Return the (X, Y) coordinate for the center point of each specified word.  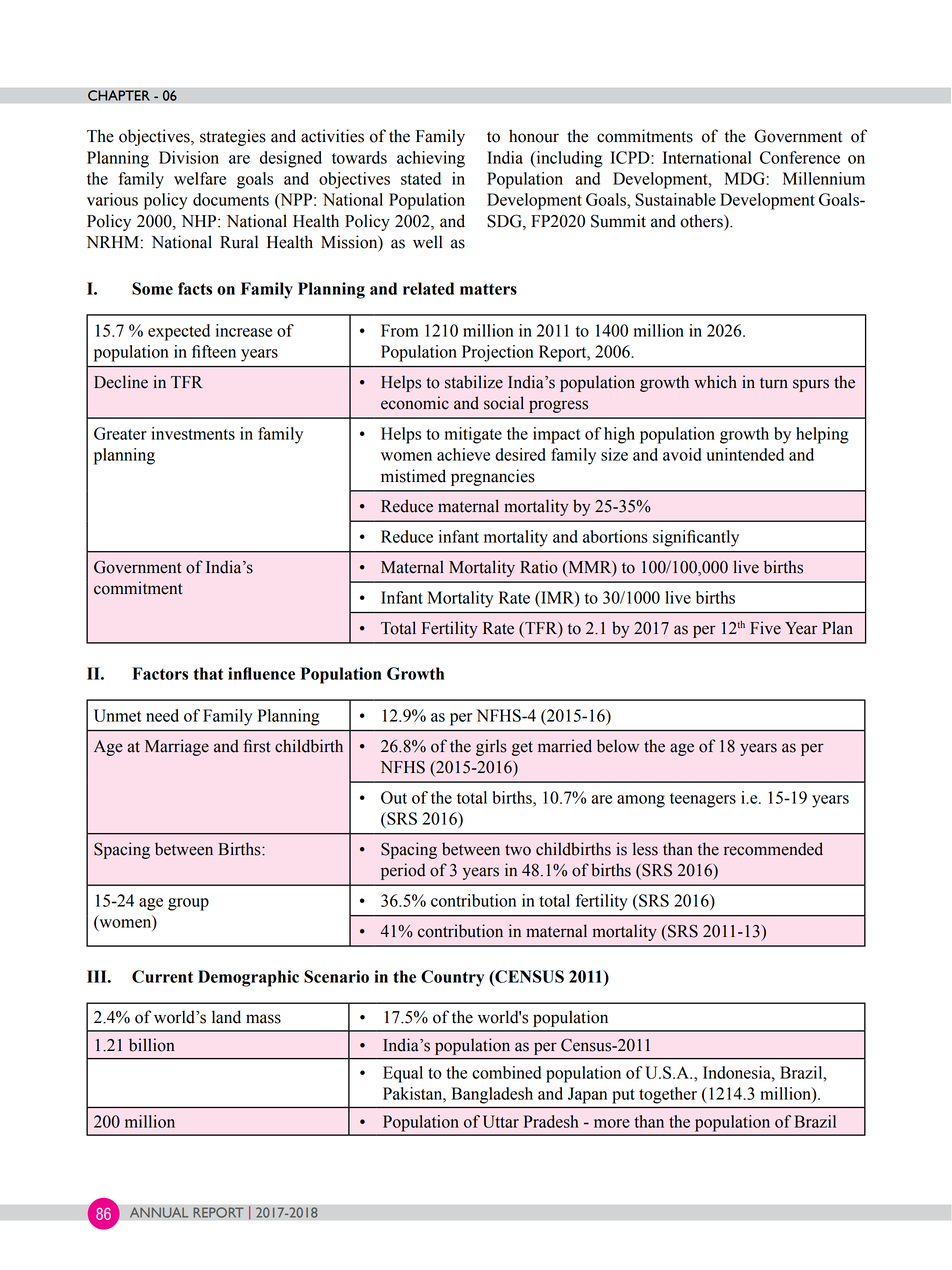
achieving (431, 159)
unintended (745, 454)
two (518, 850)
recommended (773, 849)
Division (189, 157)
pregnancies (493, 477)
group (188, 904)
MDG (744, 178)
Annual (159, 1212)
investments (193, 433)
